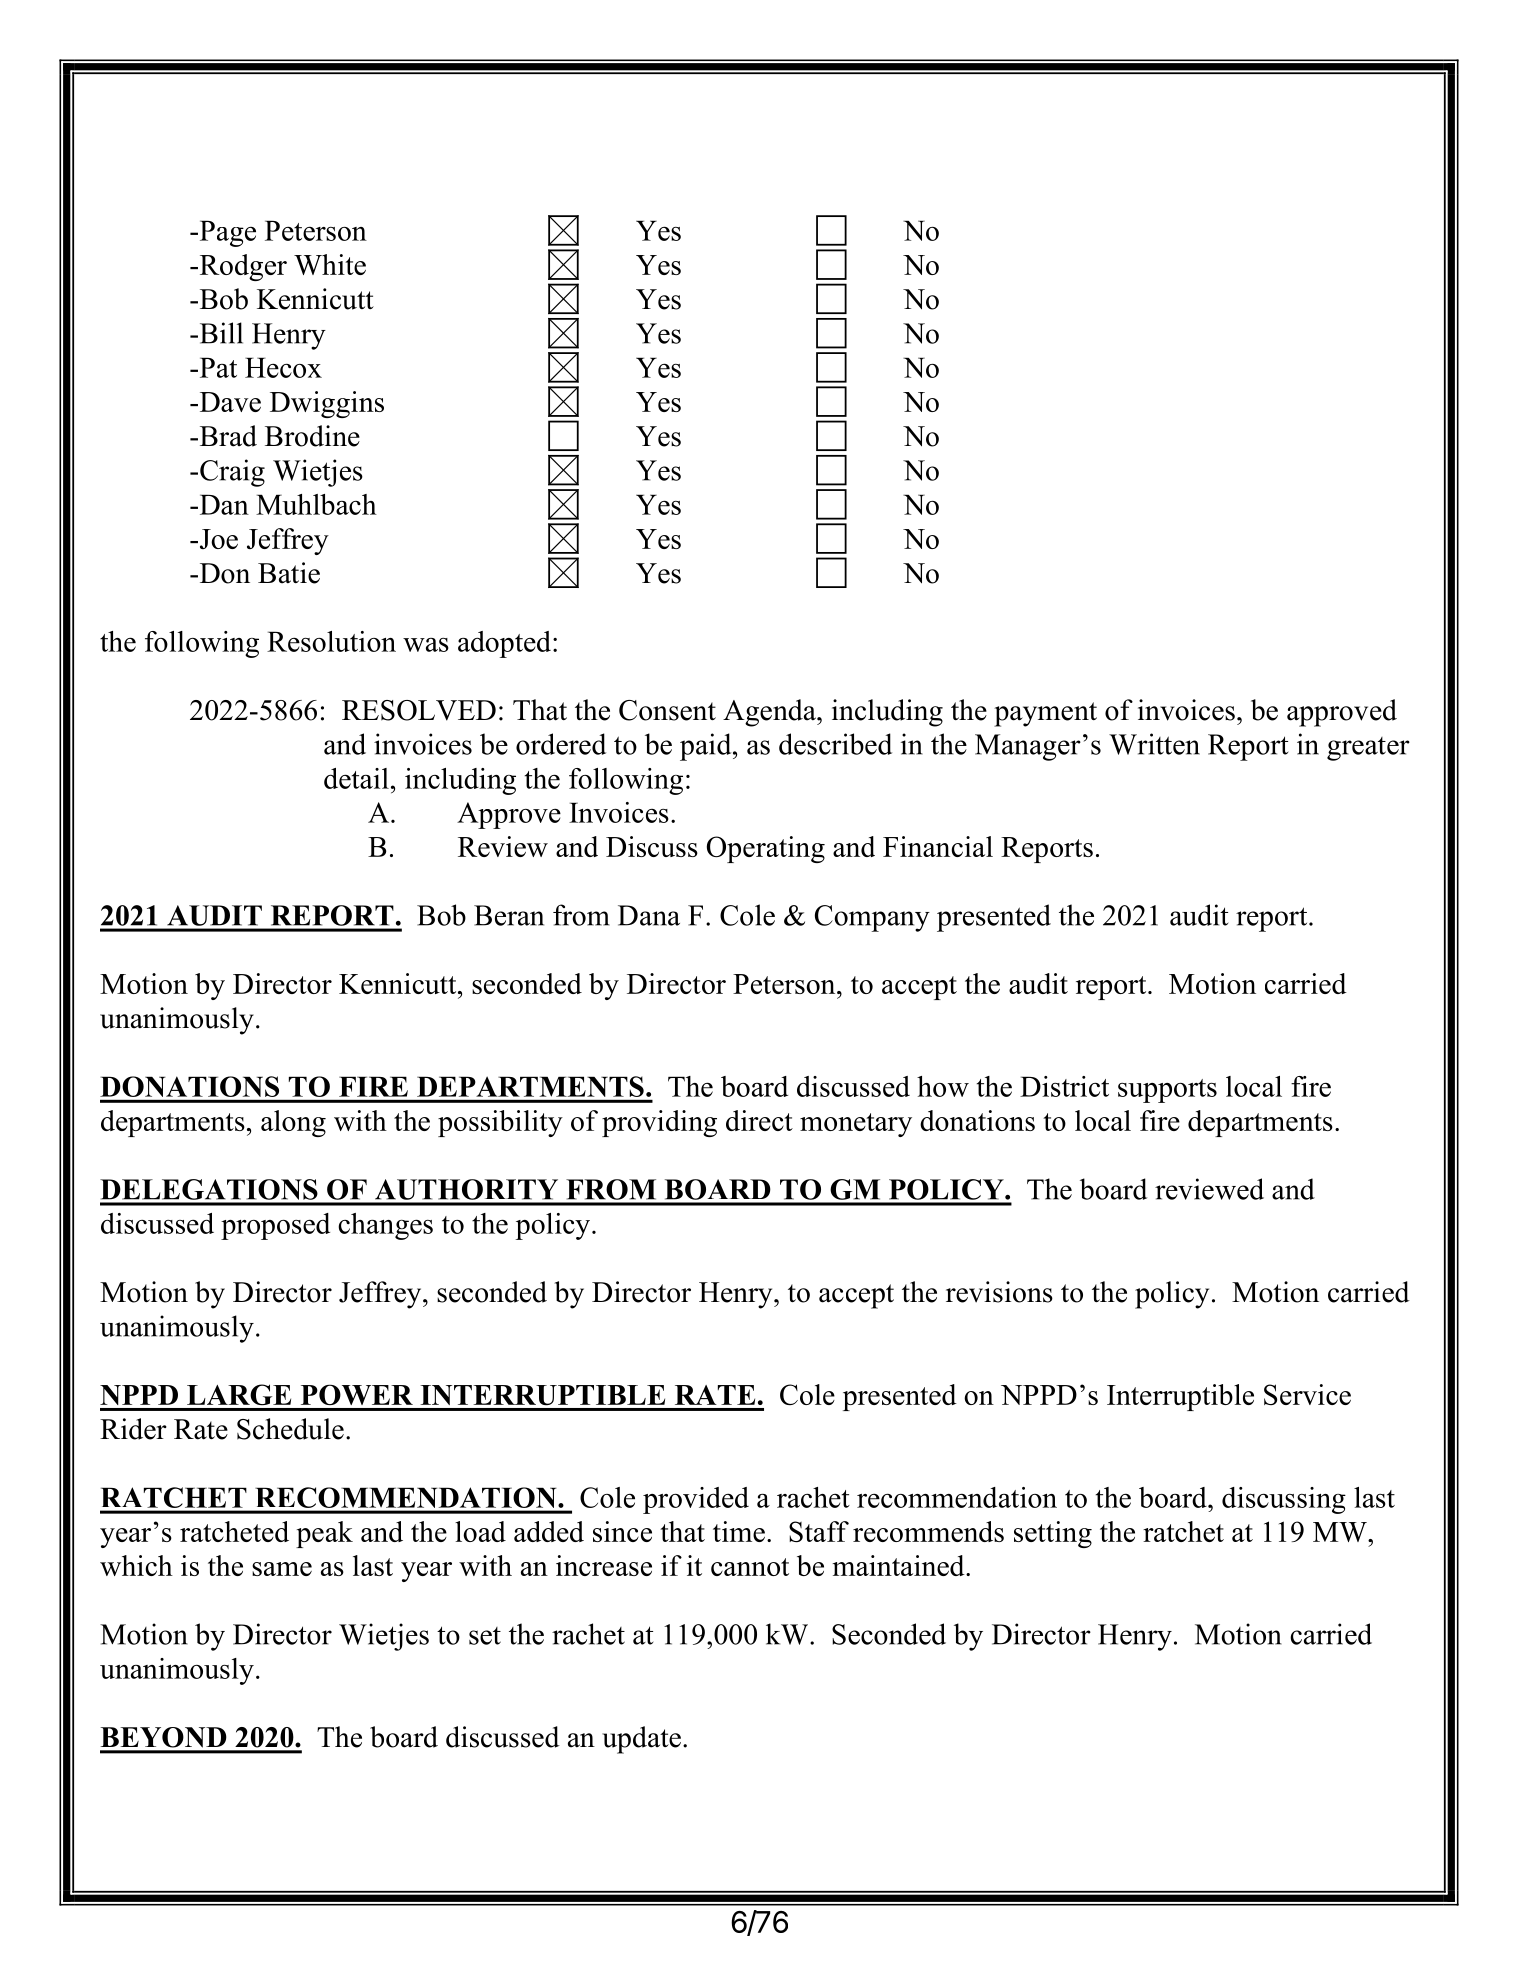 This screenshot has width=1518, height=1965. What do you see at coordinates (1154, 744) in the screenshot?
I see `Written` at bounding box center [1154, 744].
